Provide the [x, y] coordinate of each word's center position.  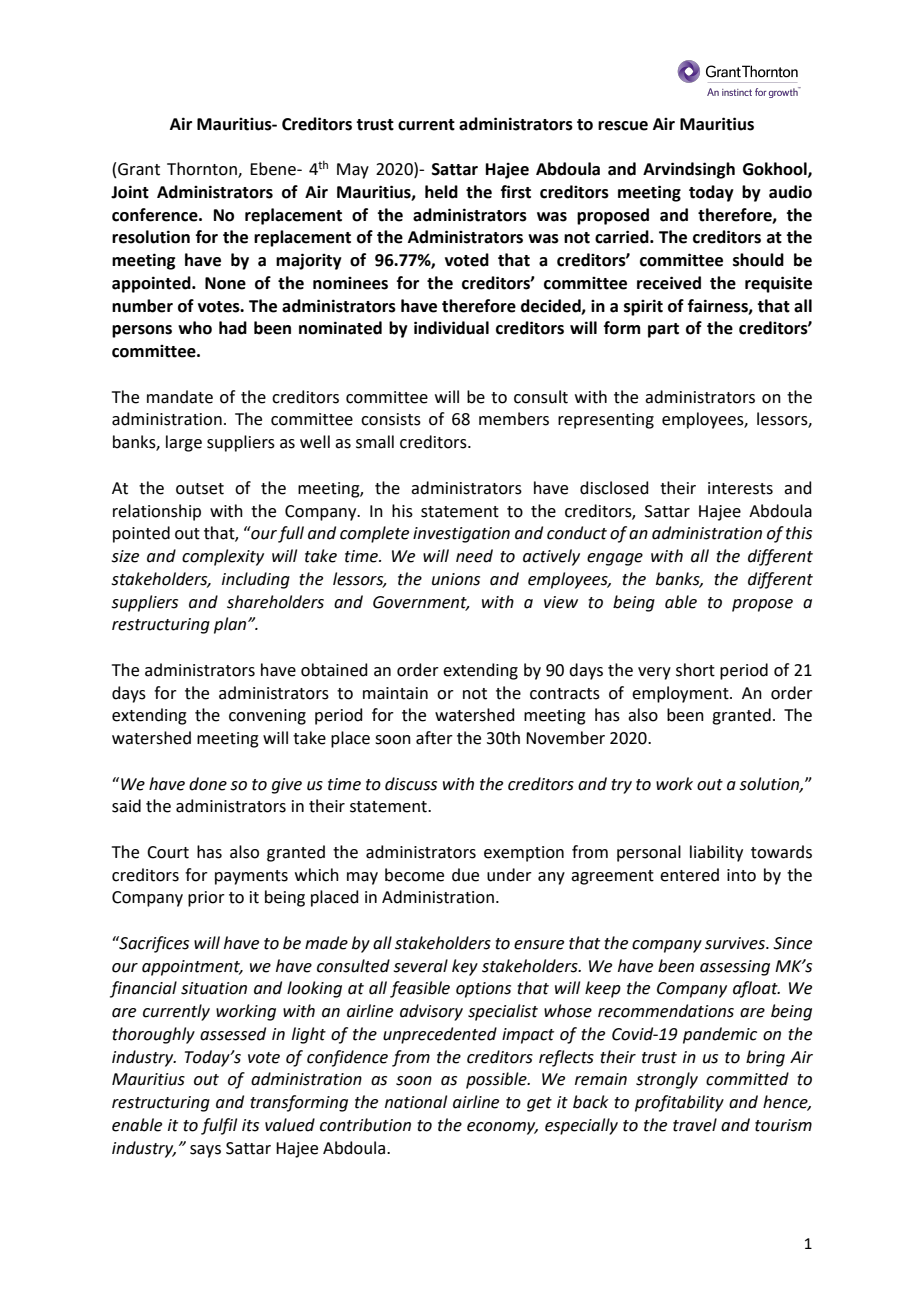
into [741, 875]
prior [206, 899]
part [663, 330]
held [441, 192]
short [695, 670]
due [465, 875]
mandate [180, 397]
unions [456, 579]
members [514, 419]
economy [502, 1128]
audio [790, 192]
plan [231, 625]
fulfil [219, 1126]
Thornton [203, 170]
